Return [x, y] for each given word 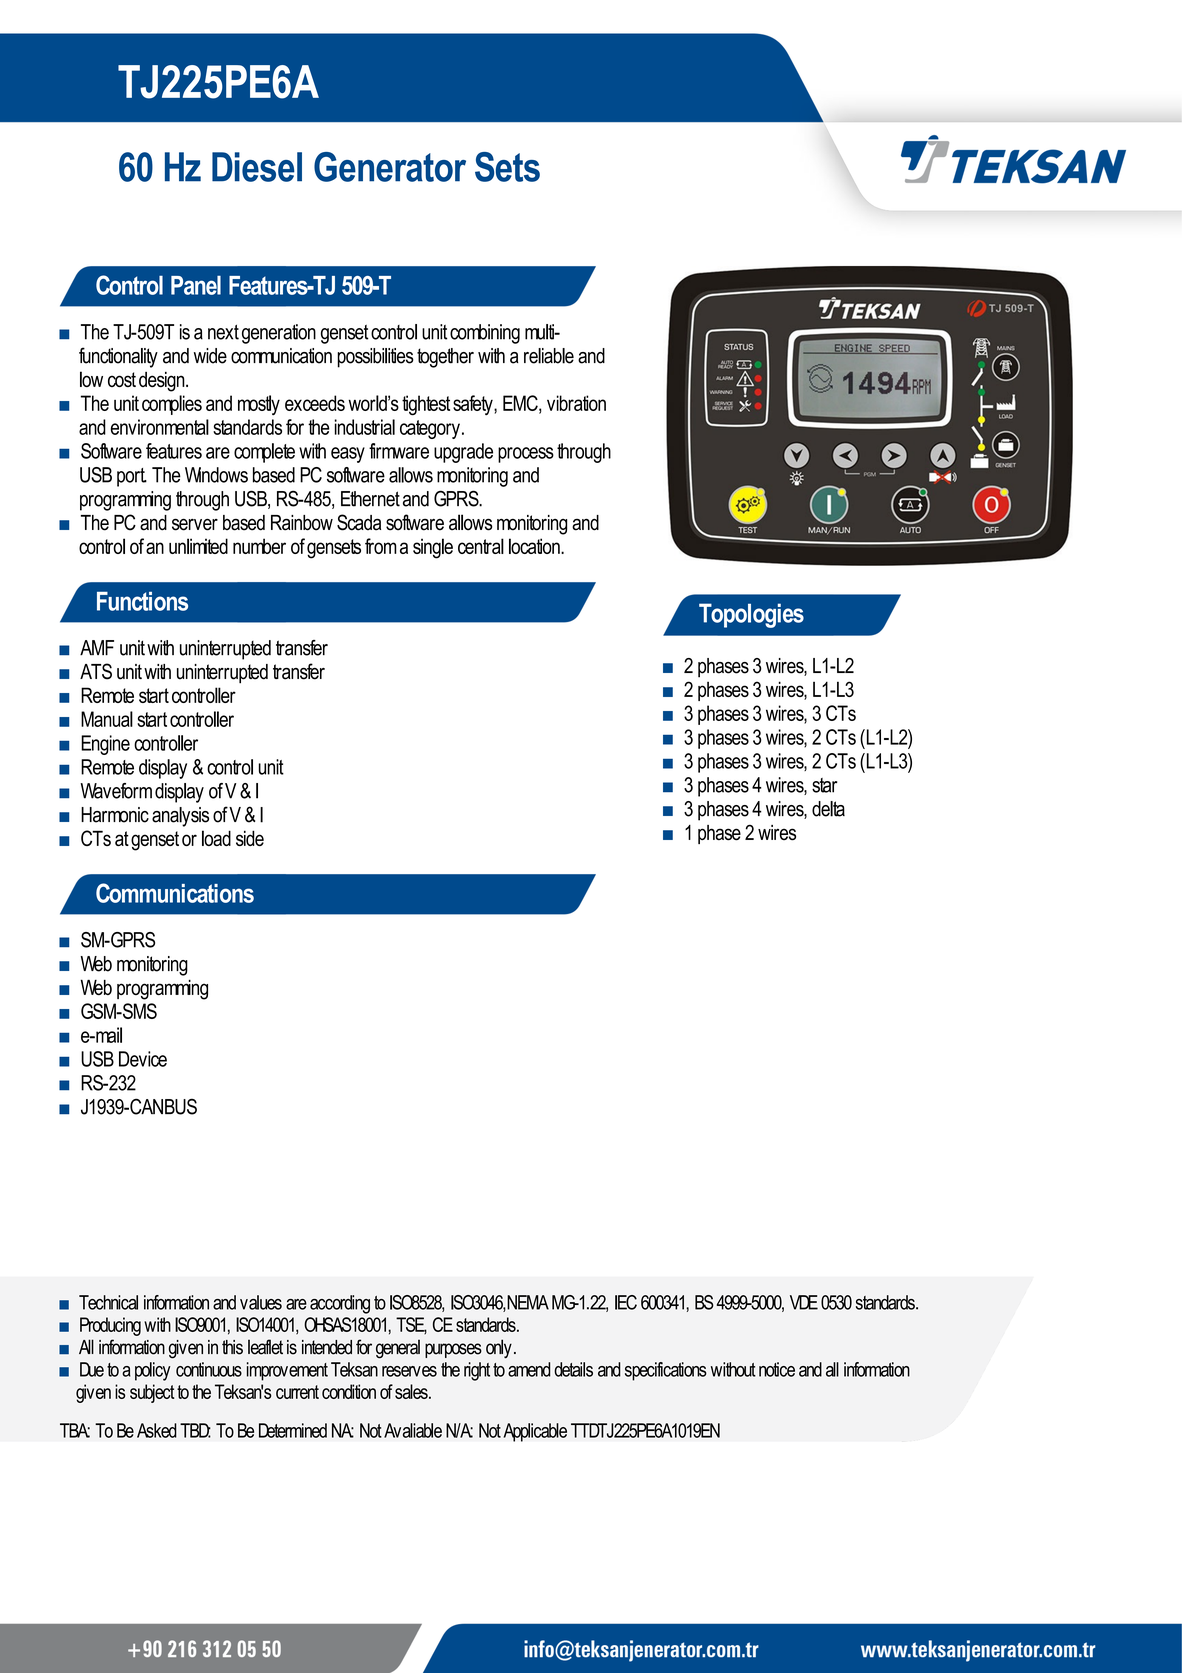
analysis [180, 817]
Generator [390, 167]
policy [152, 1371]
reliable [549, 356]
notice [777, 1369]
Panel [196, 285]
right [477, 1371]
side [250, 838]
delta [828, 809]
